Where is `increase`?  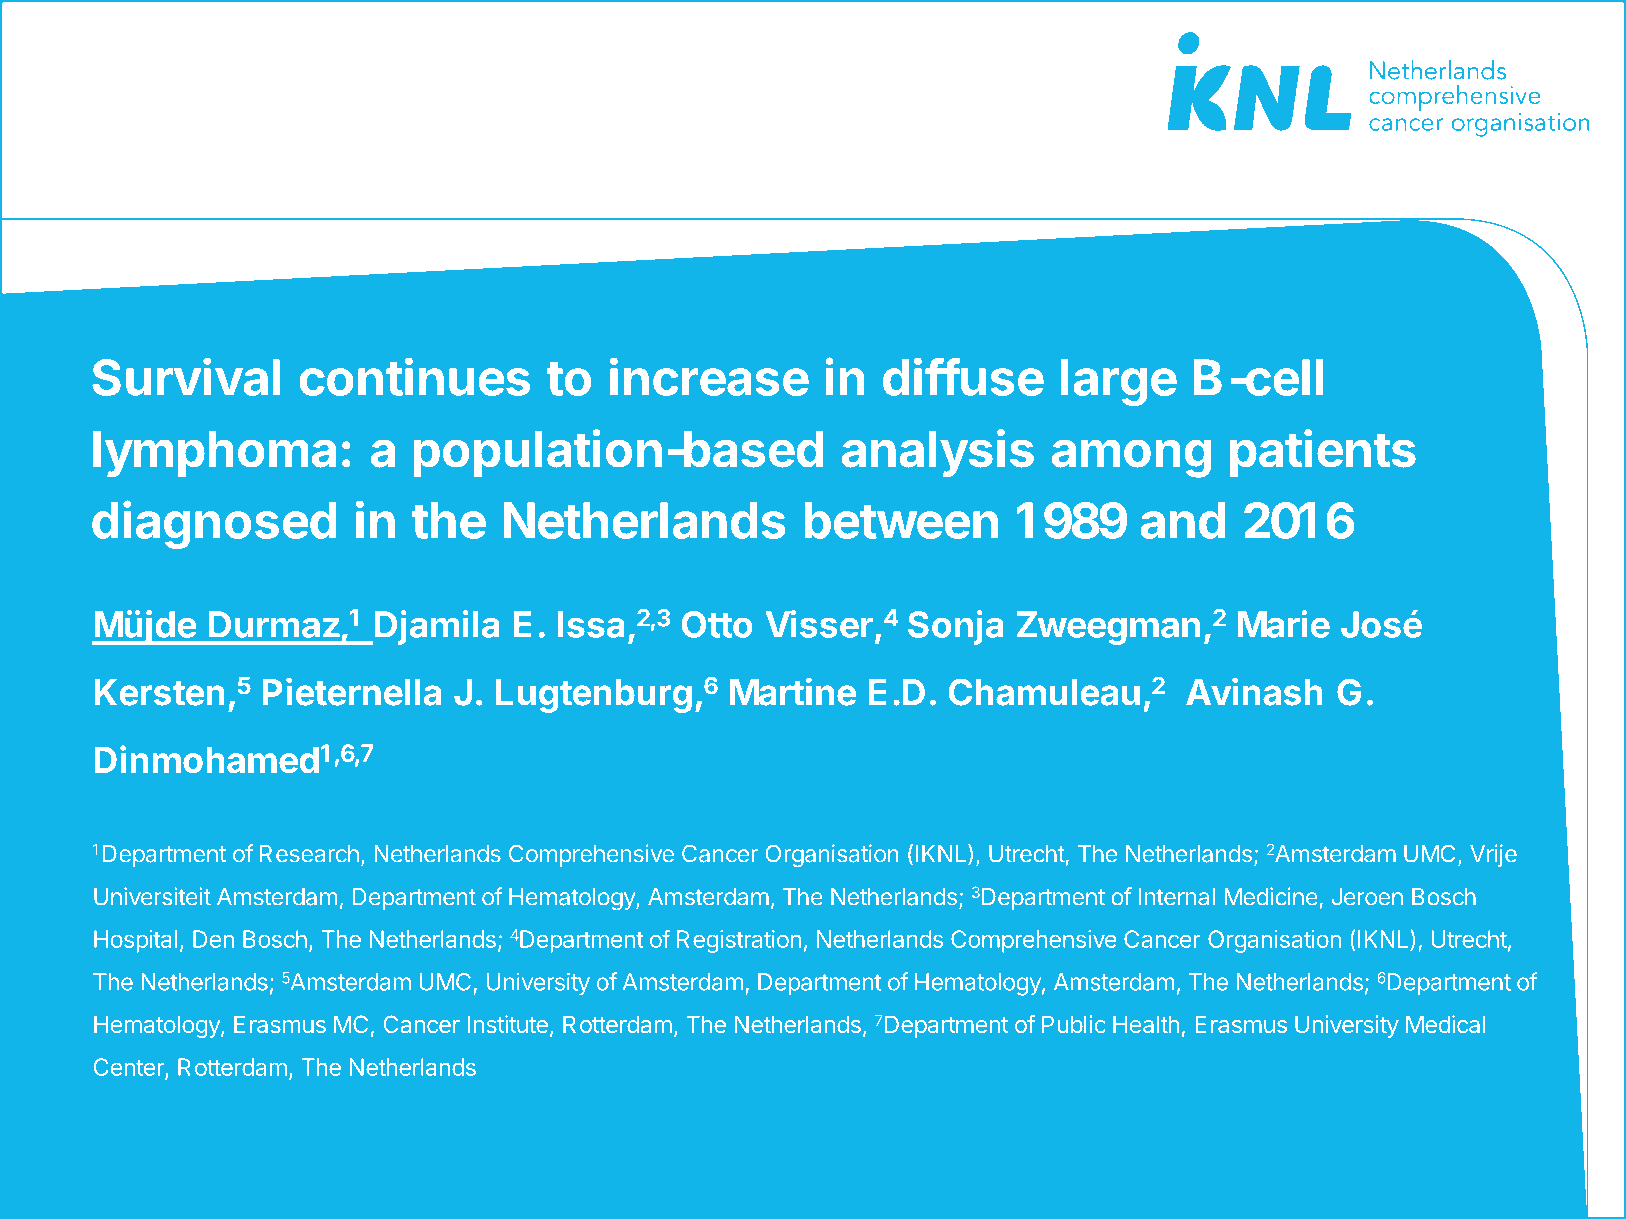
increase is located at coordinates (709, 376).
